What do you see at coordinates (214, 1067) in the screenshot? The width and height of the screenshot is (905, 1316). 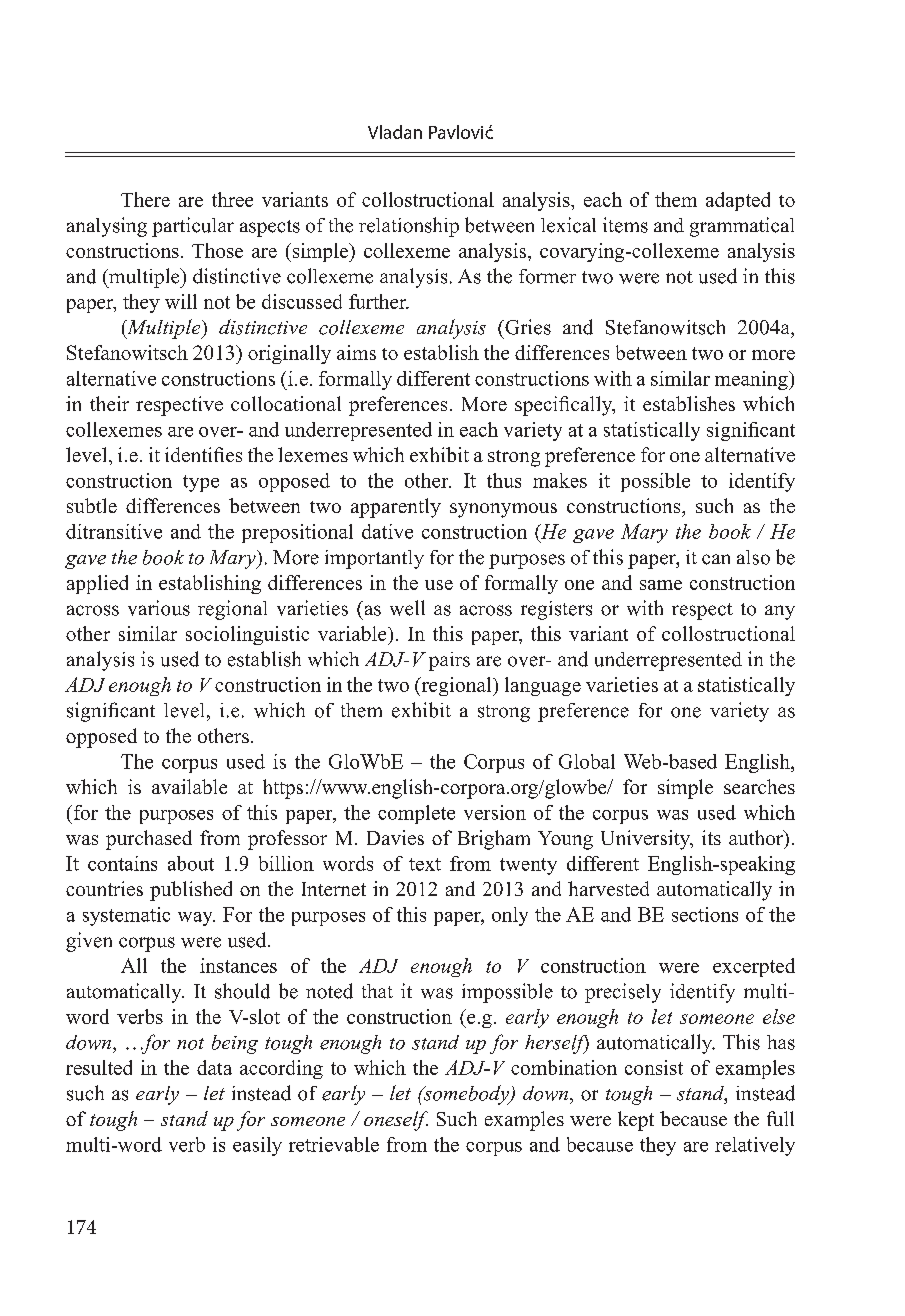 I see `data` at bounding box center [214, 1067].
